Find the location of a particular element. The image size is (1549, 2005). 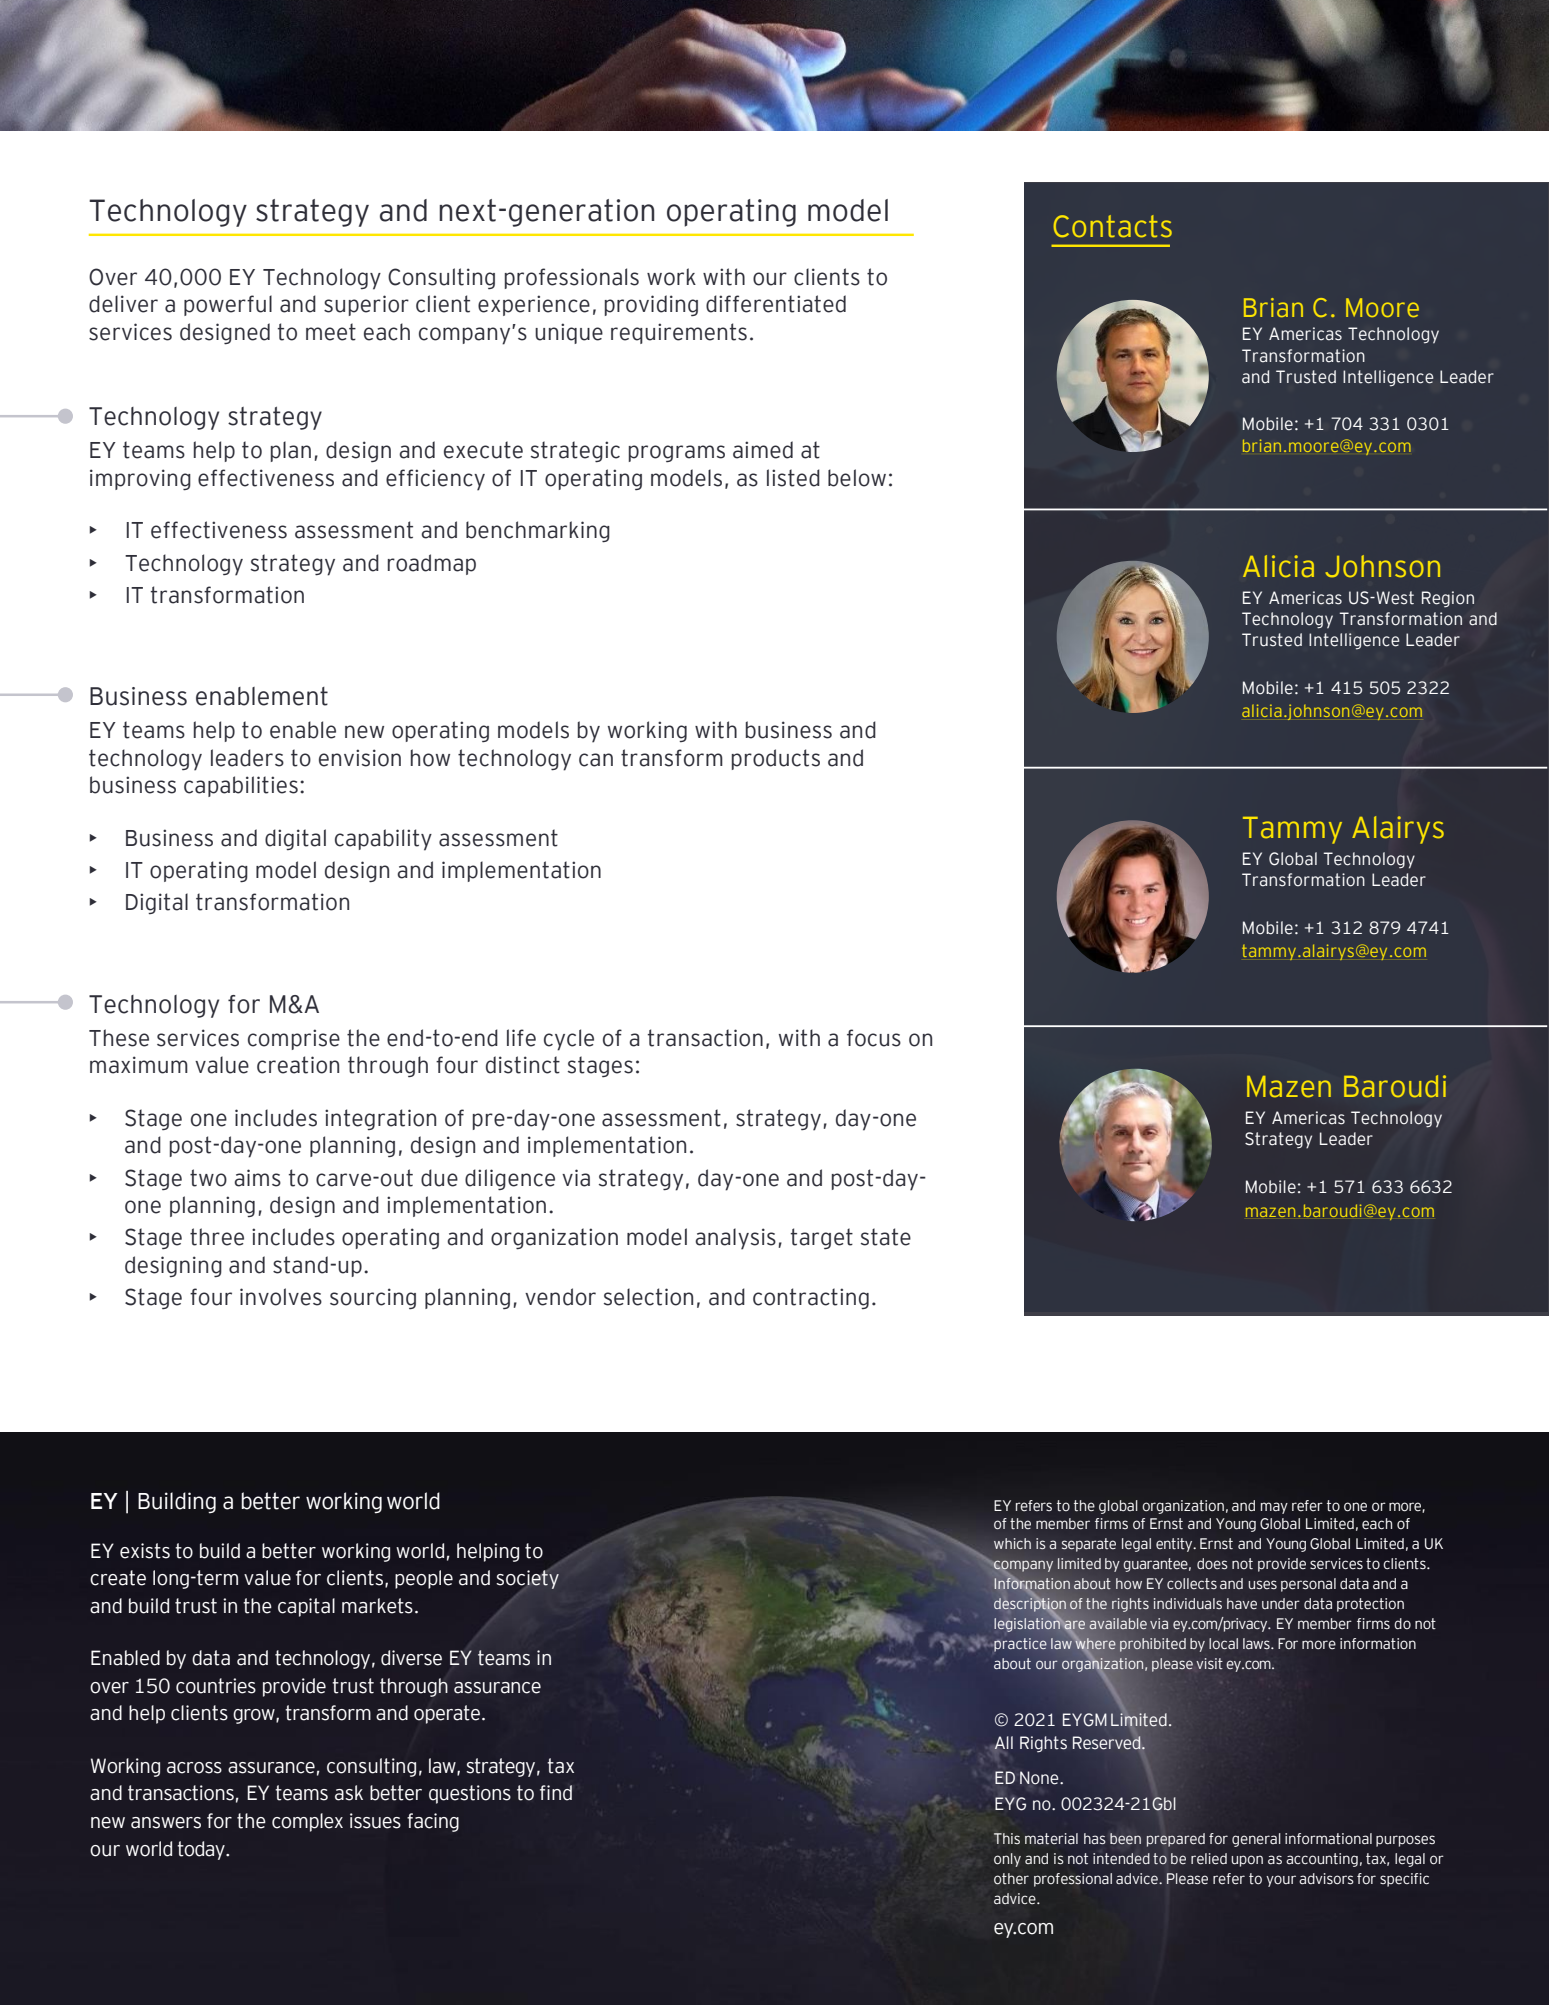

powerful is located at coordinates (228, 305).
